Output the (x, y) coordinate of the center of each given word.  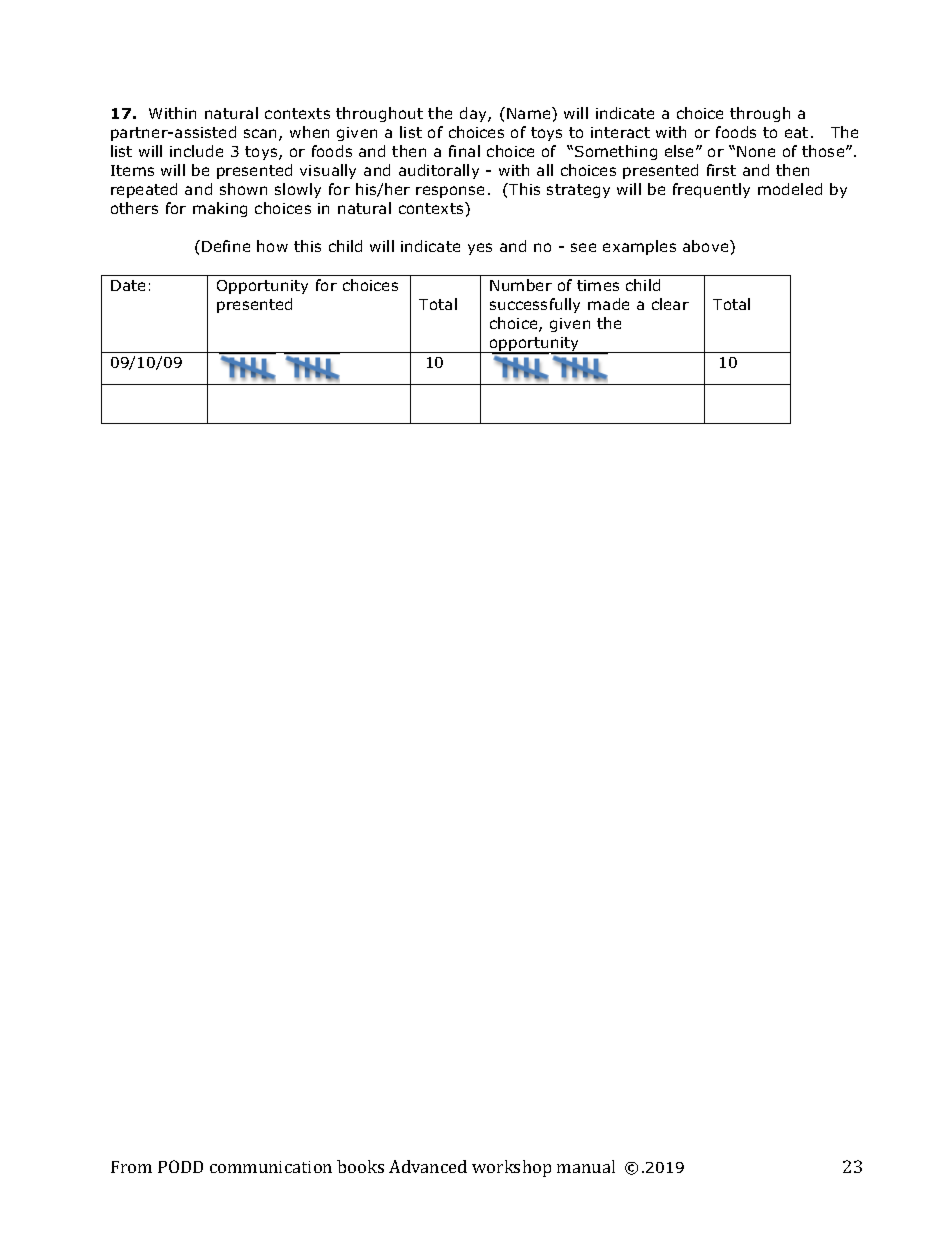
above (707, 246)
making (220, 209)
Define (226, 246)
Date (128, 285)
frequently (711, 190)
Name (530, 113)
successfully (535, 305)
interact (620, 132)
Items (132, 170)
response (450, 192)
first (721, 170)
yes (480, 249)
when (309, 132)
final (464, 151)
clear (670, 304)
